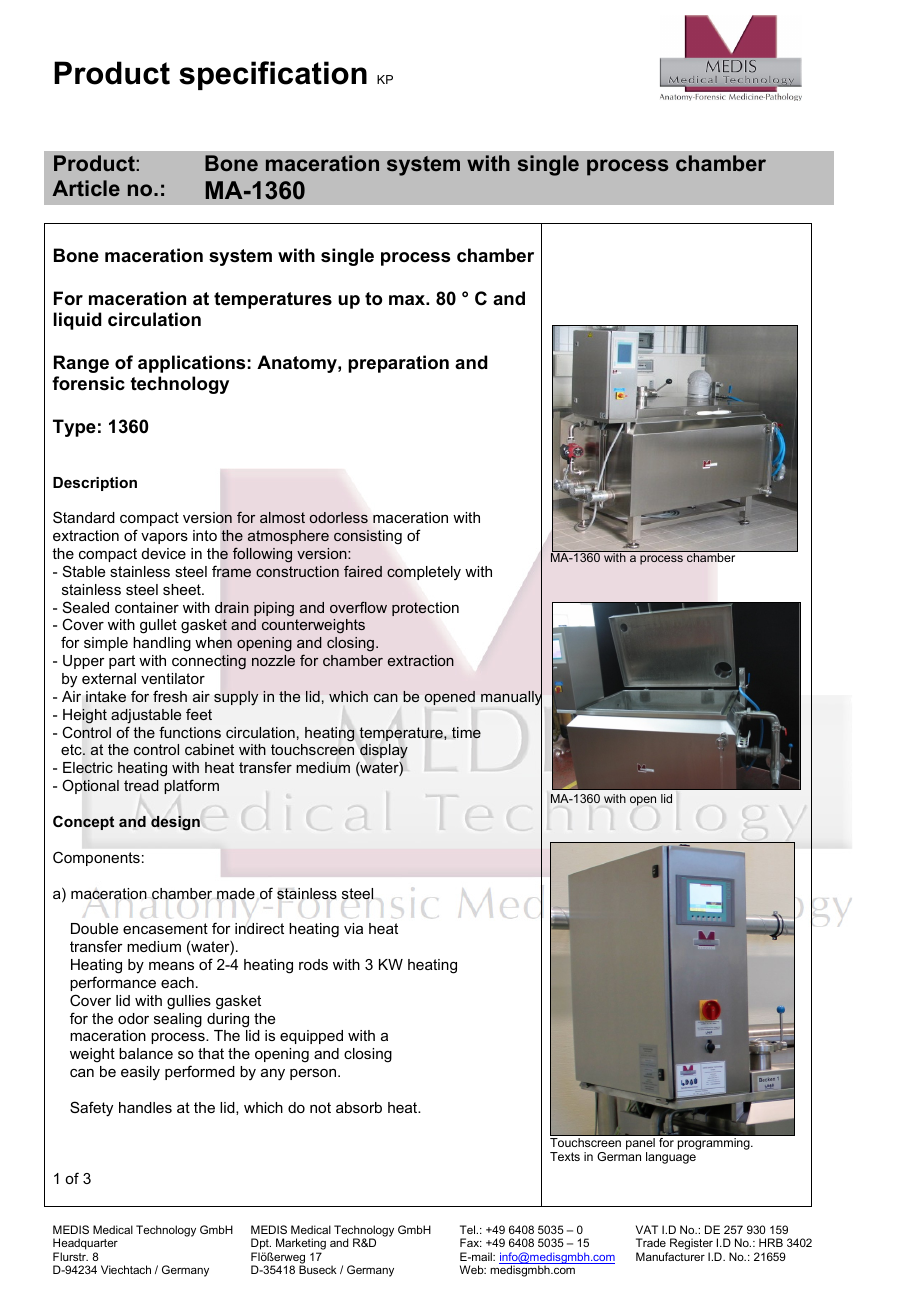 The height and width of the screenshot is (1308, 924). I want to click on ventilator, so click(173, 678).
